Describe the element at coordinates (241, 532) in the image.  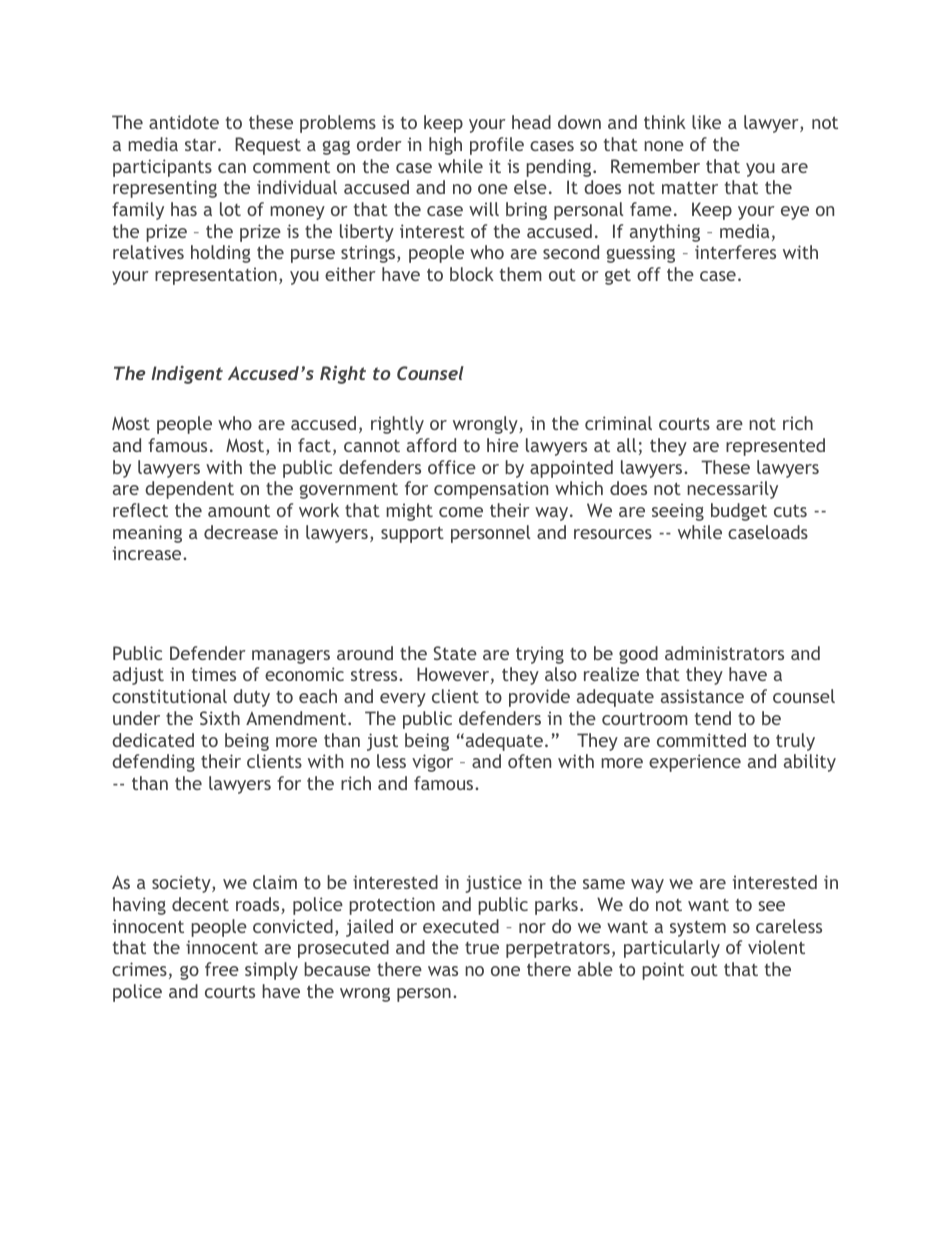
I see `decrease` at that location.
